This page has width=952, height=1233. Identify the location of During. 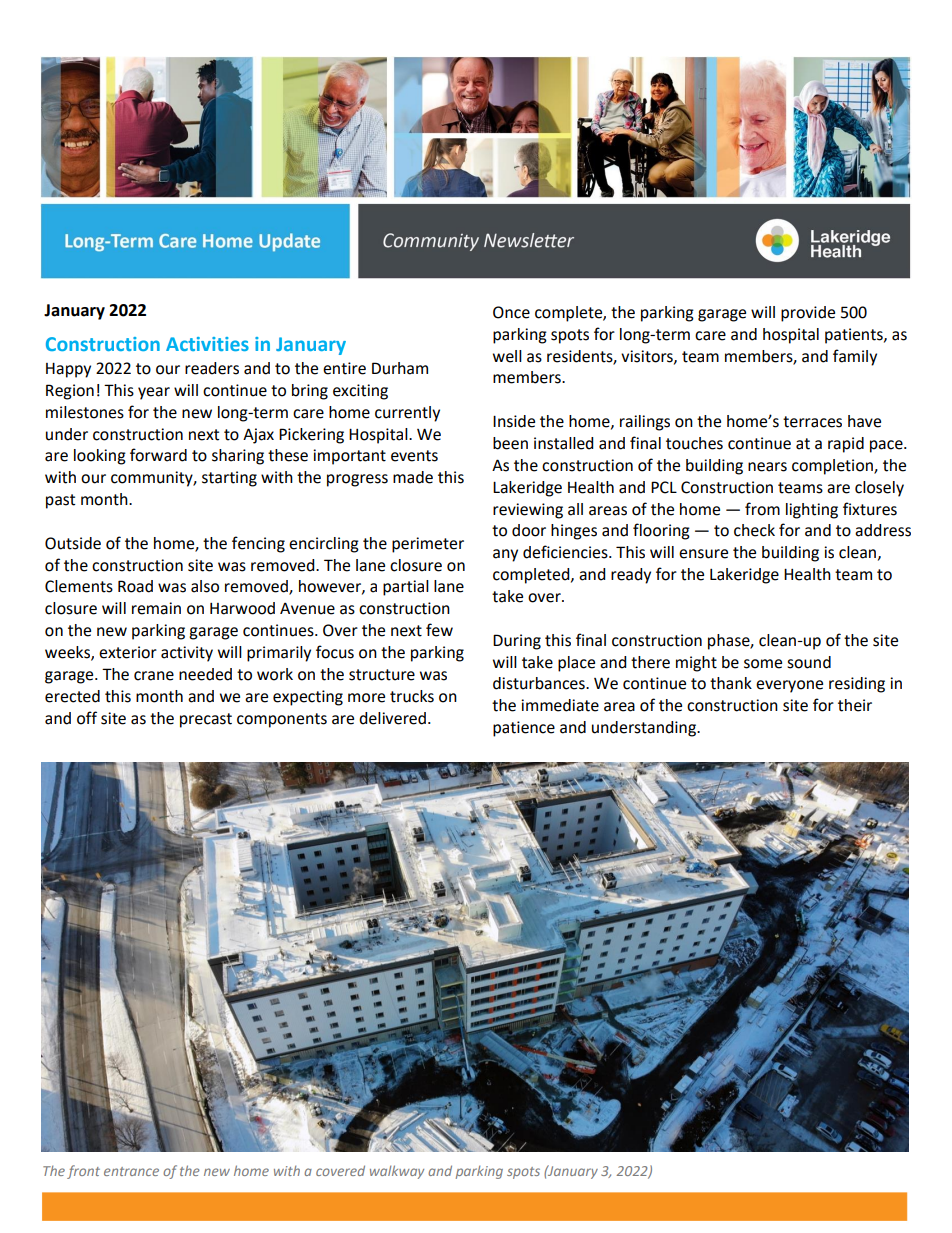
(517, 642).
